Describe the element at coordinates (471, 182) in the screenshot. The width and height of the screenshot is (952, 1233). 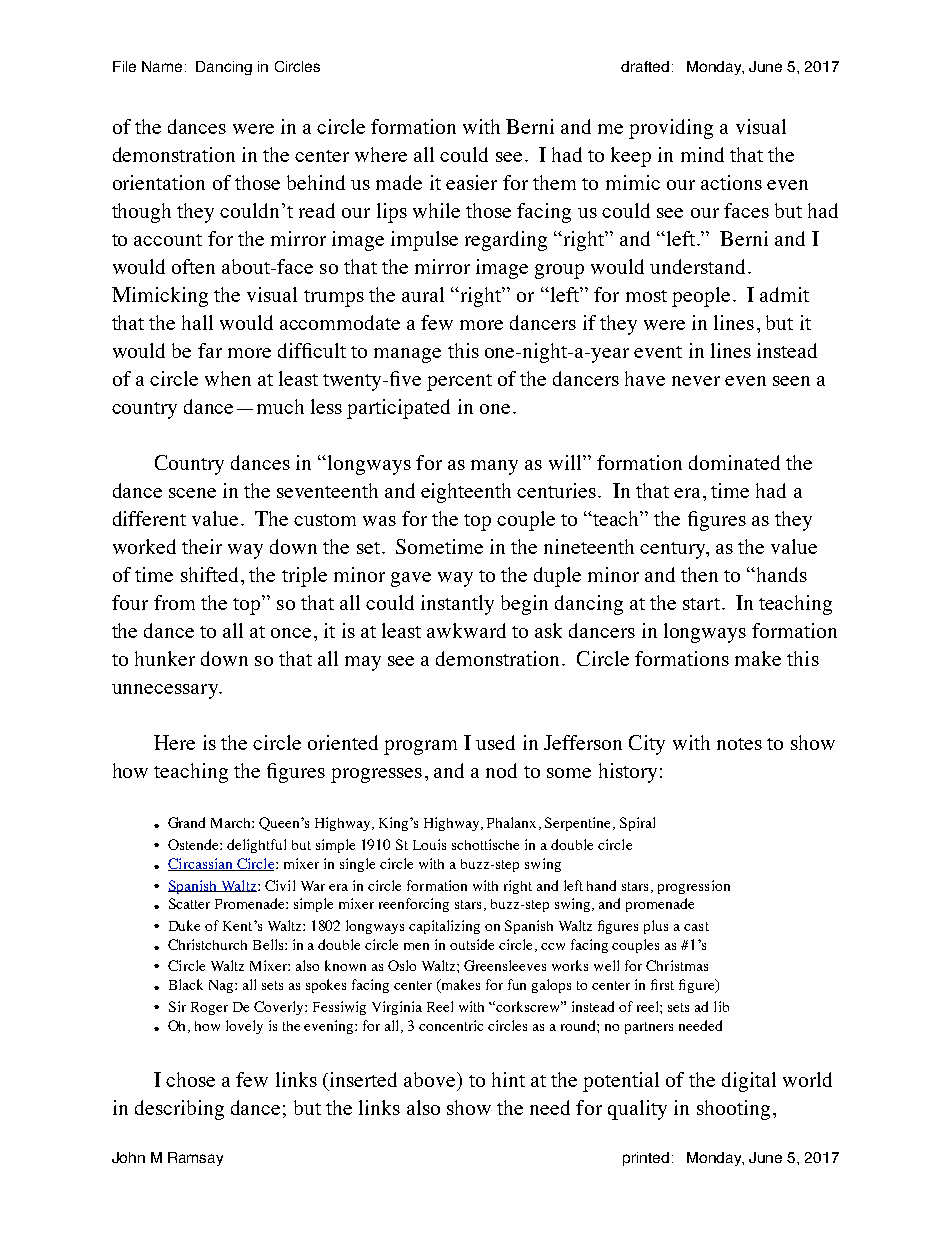
I see `easier` at that location.
